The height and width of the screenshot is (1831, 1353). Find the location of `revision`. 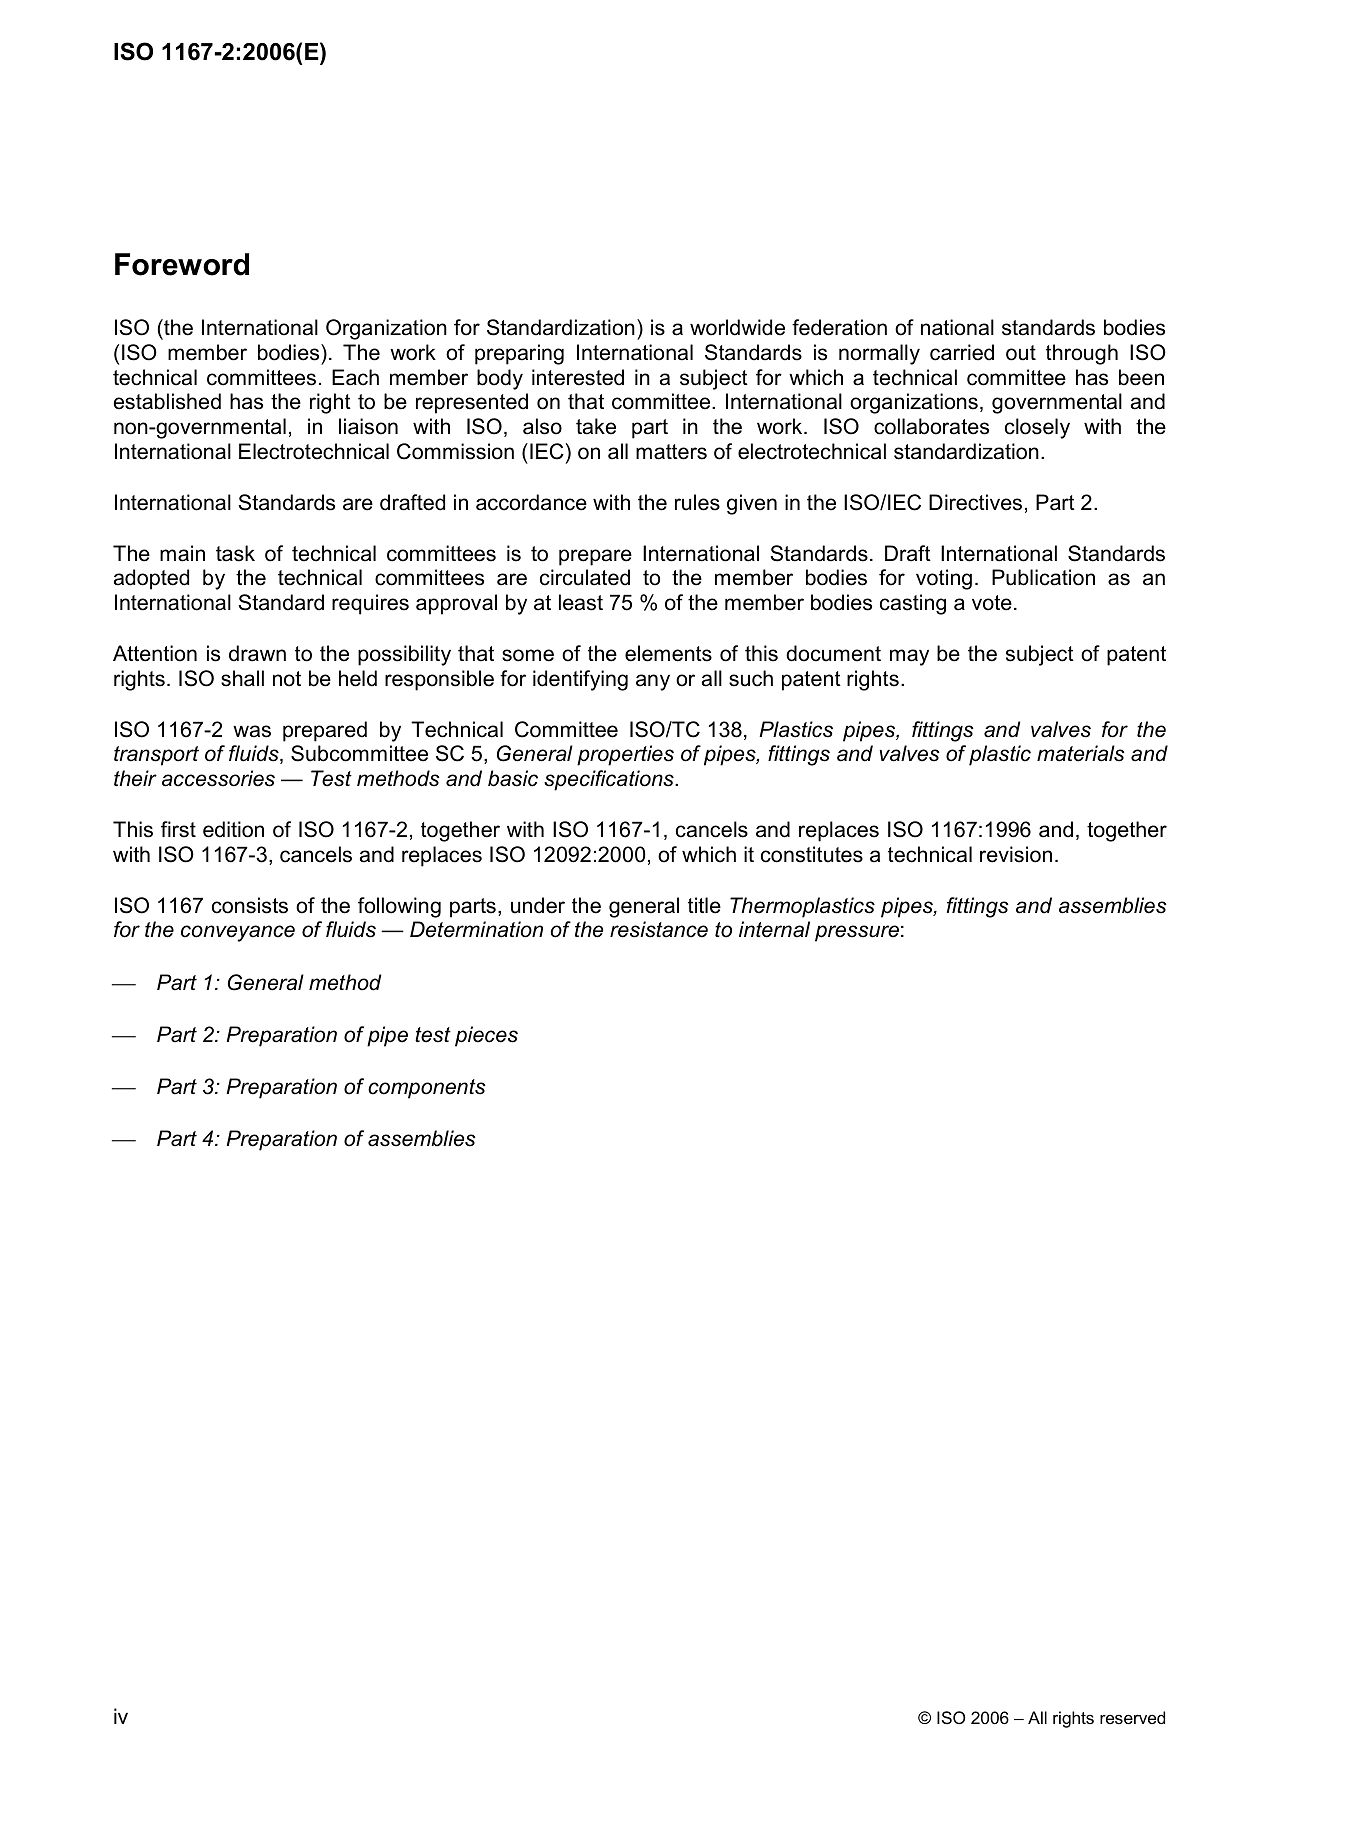

revision is located at coordinates (1016, 854).
